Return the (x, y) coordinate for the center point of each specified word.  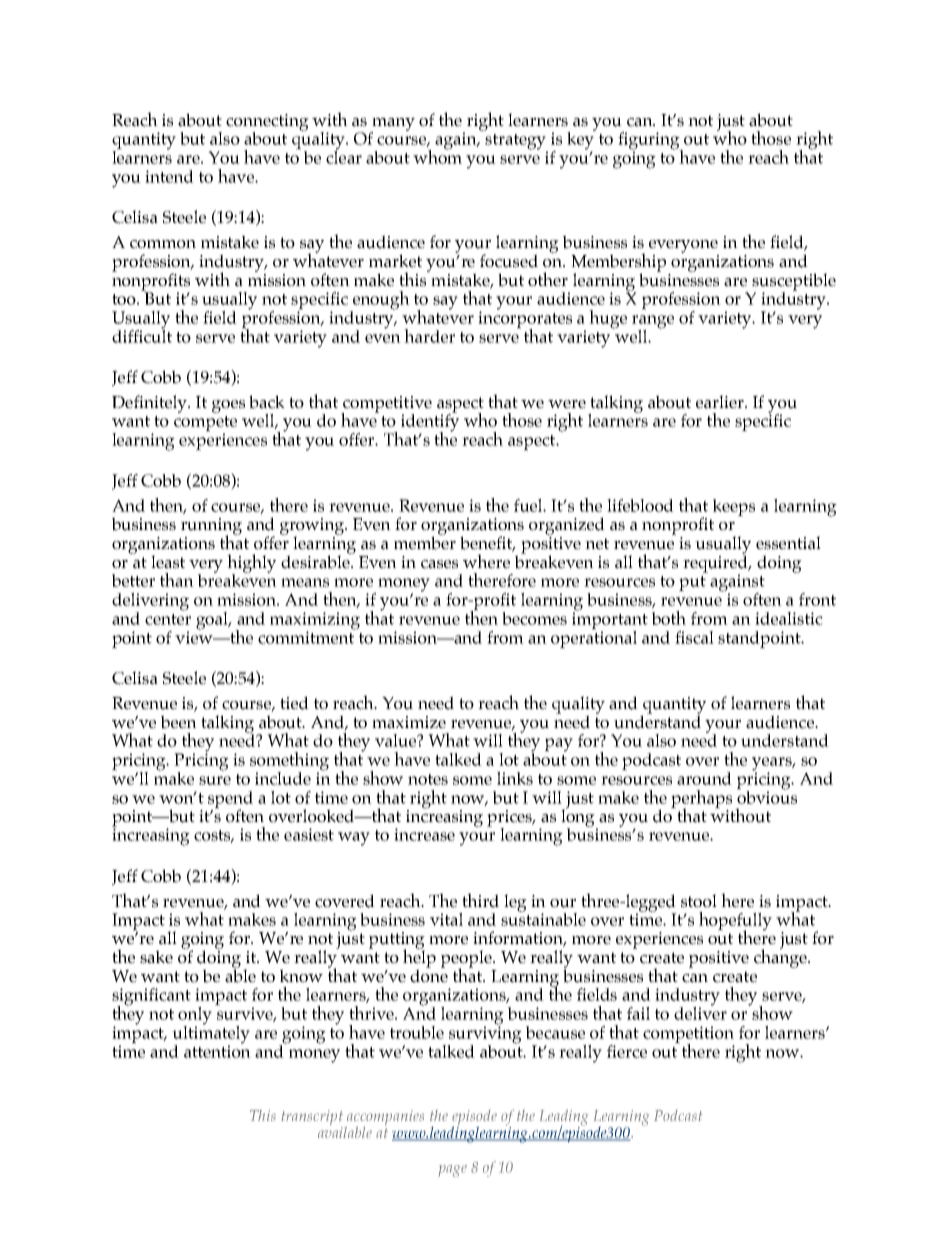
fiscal (694, 637)
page (452, 1171)
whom (437, 156)
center (168, 619)
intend (169, 176)
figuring (650, 142)
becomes (534, 618)
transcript (313, 1119)
